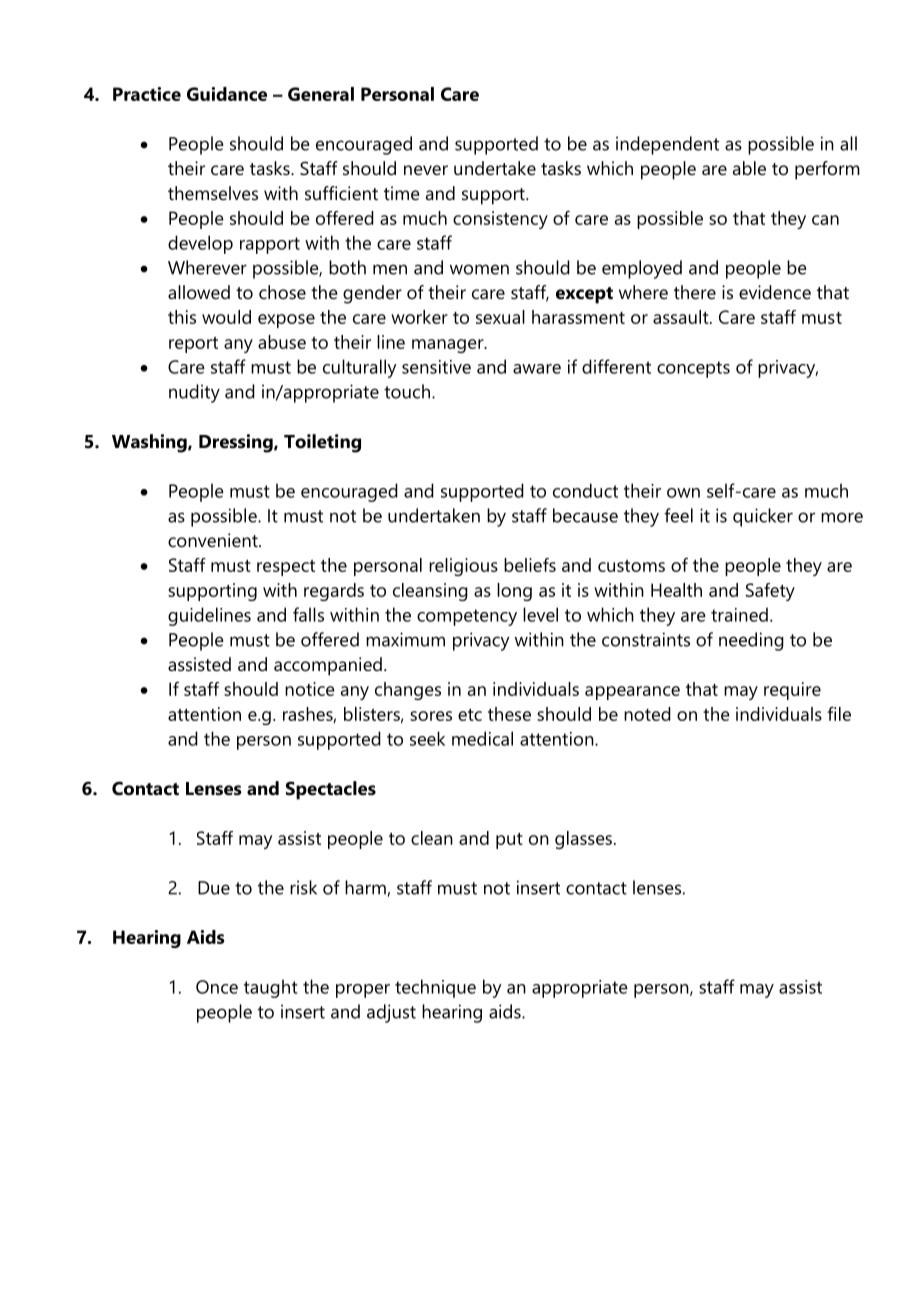  Describe the element at coordinates (749, 168) in the page. I see `able` at that location.
